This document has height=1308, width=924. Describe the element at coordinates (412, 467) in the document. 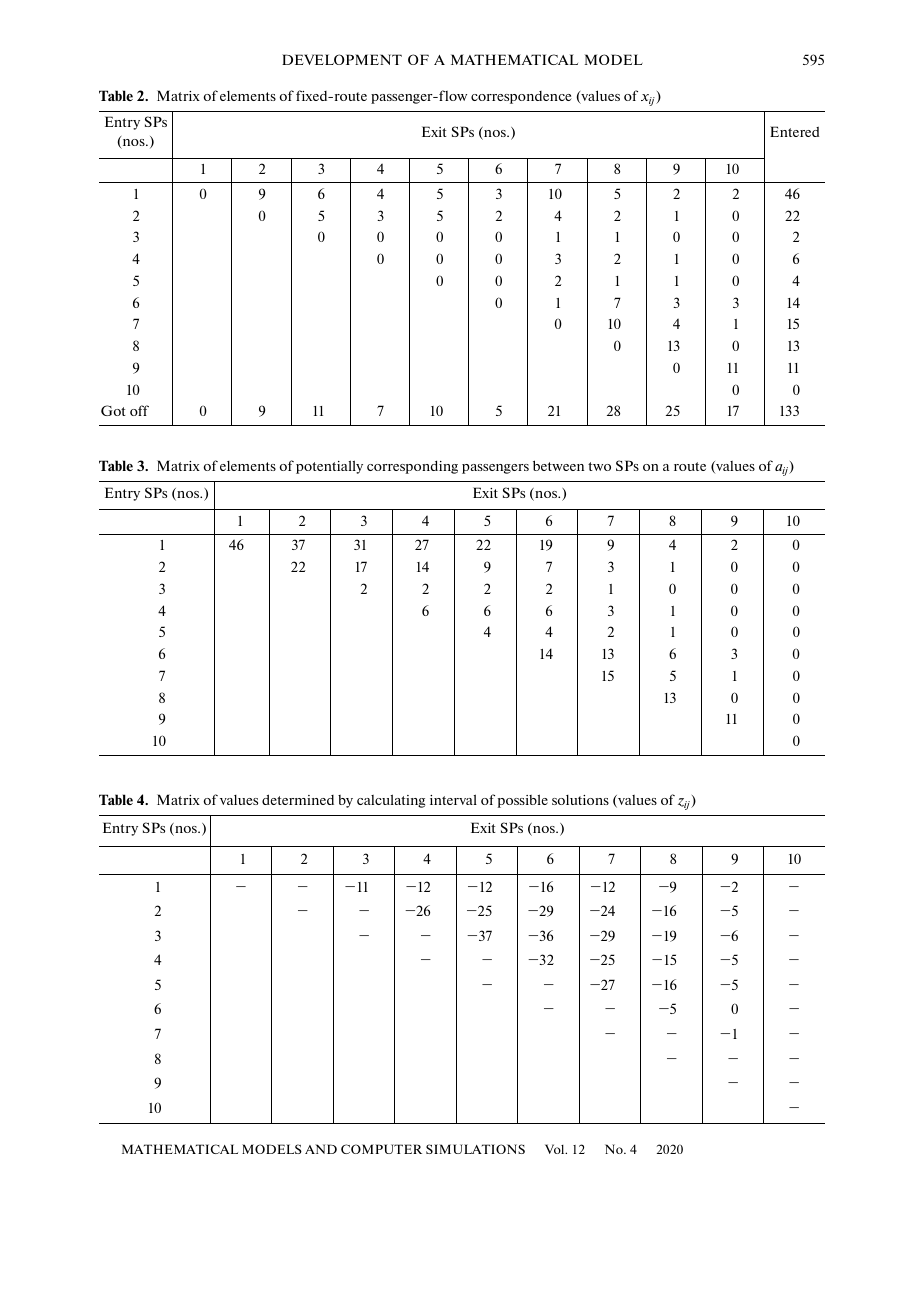

I see `corresponding` at that location.
